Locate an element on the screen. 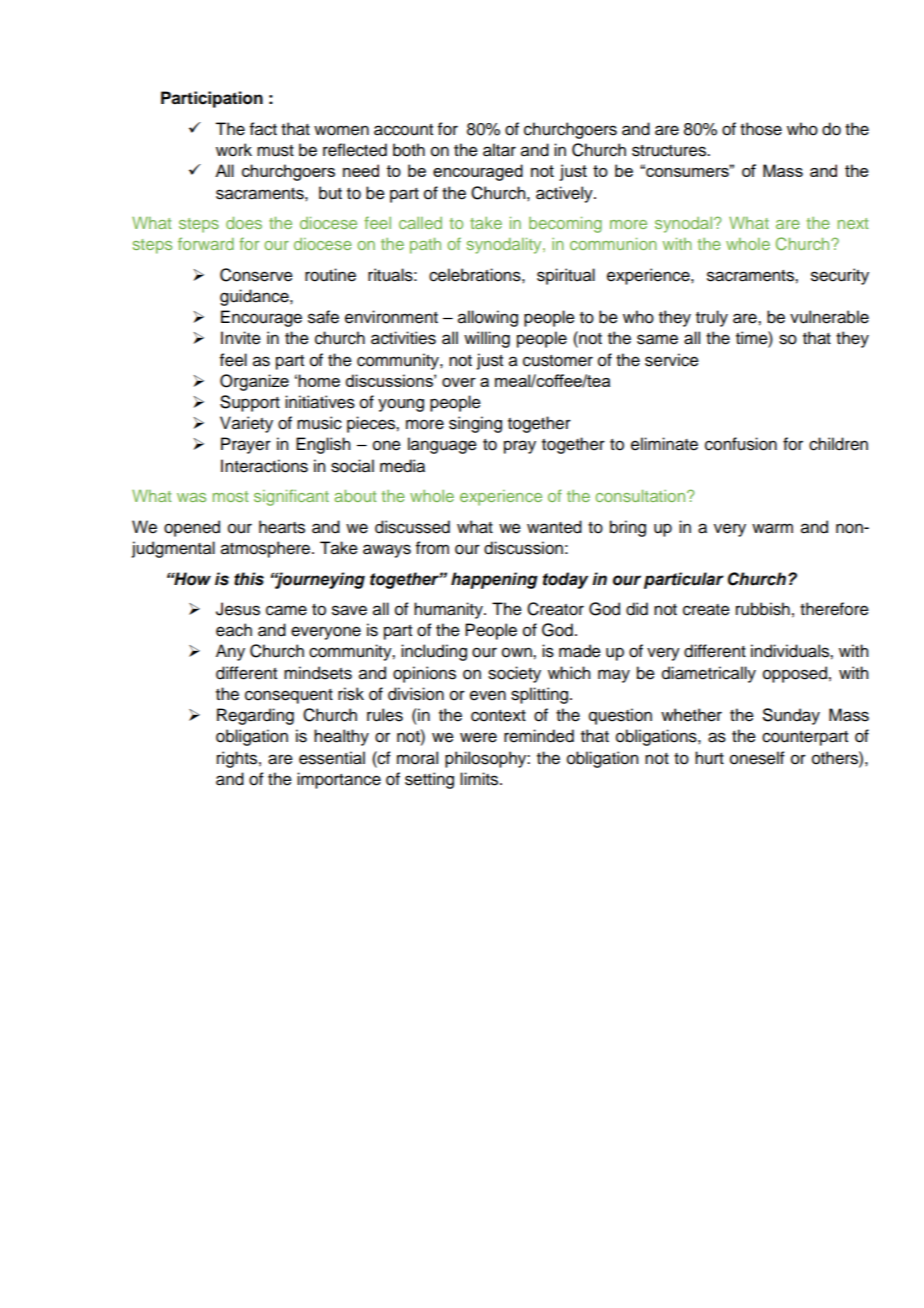 The image size is (924, 1308). reminded is located at coordinates (539, 736).
